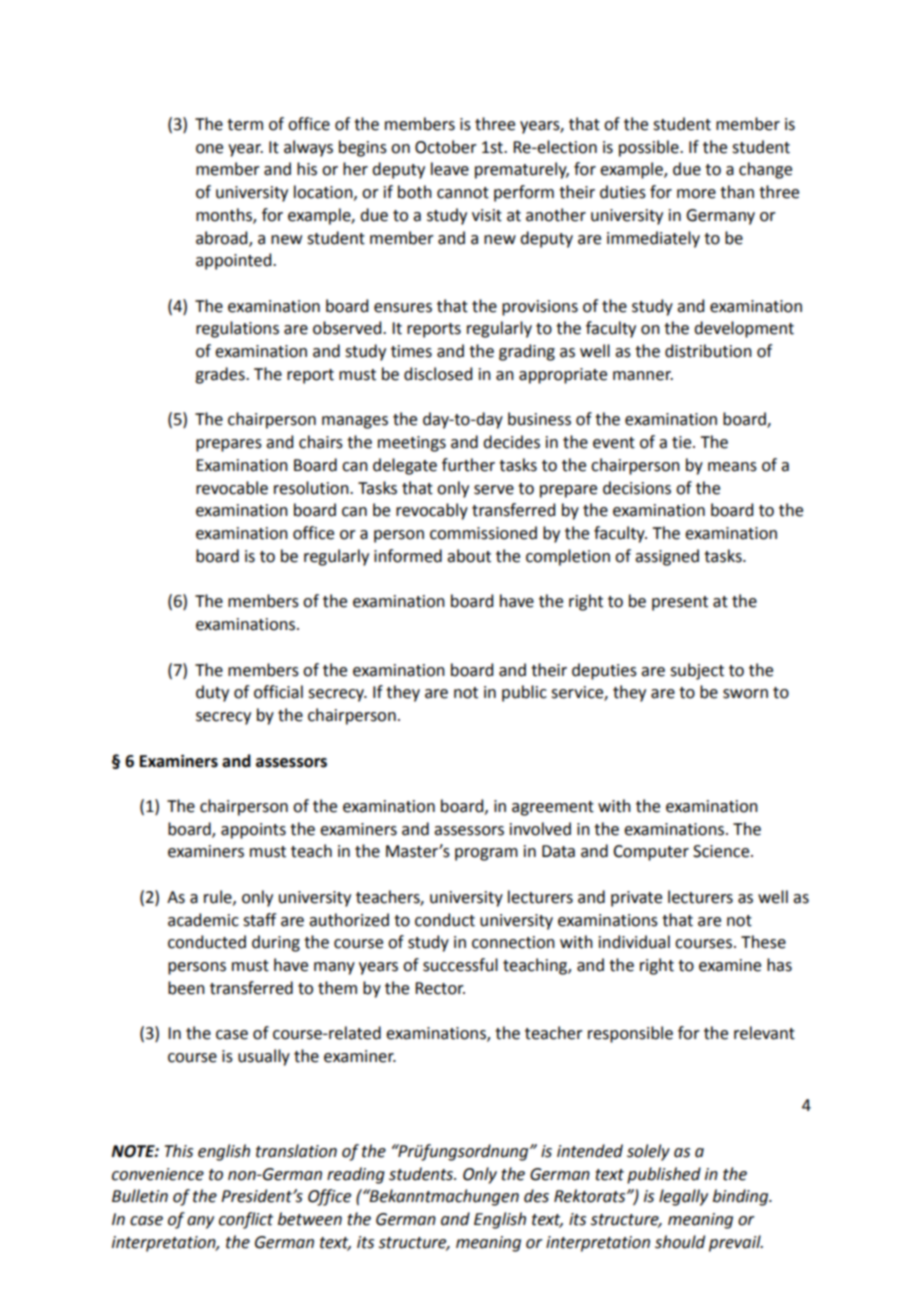 The width and height of the document is (924, 1307). I want to click on Science, so click(722, 851).
